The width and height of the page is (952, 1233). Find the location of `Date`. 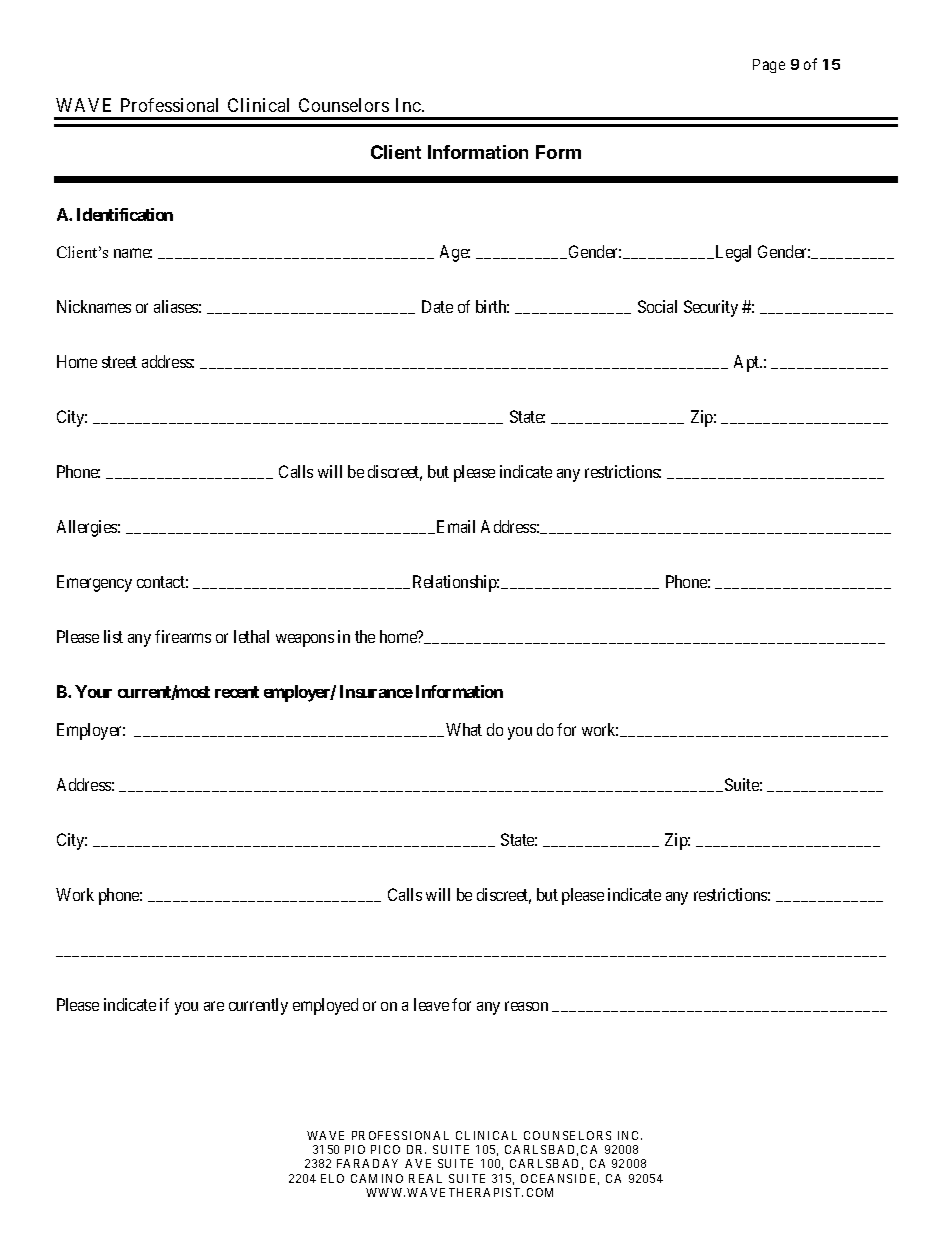

Date is located at coordinates (437, 306).
